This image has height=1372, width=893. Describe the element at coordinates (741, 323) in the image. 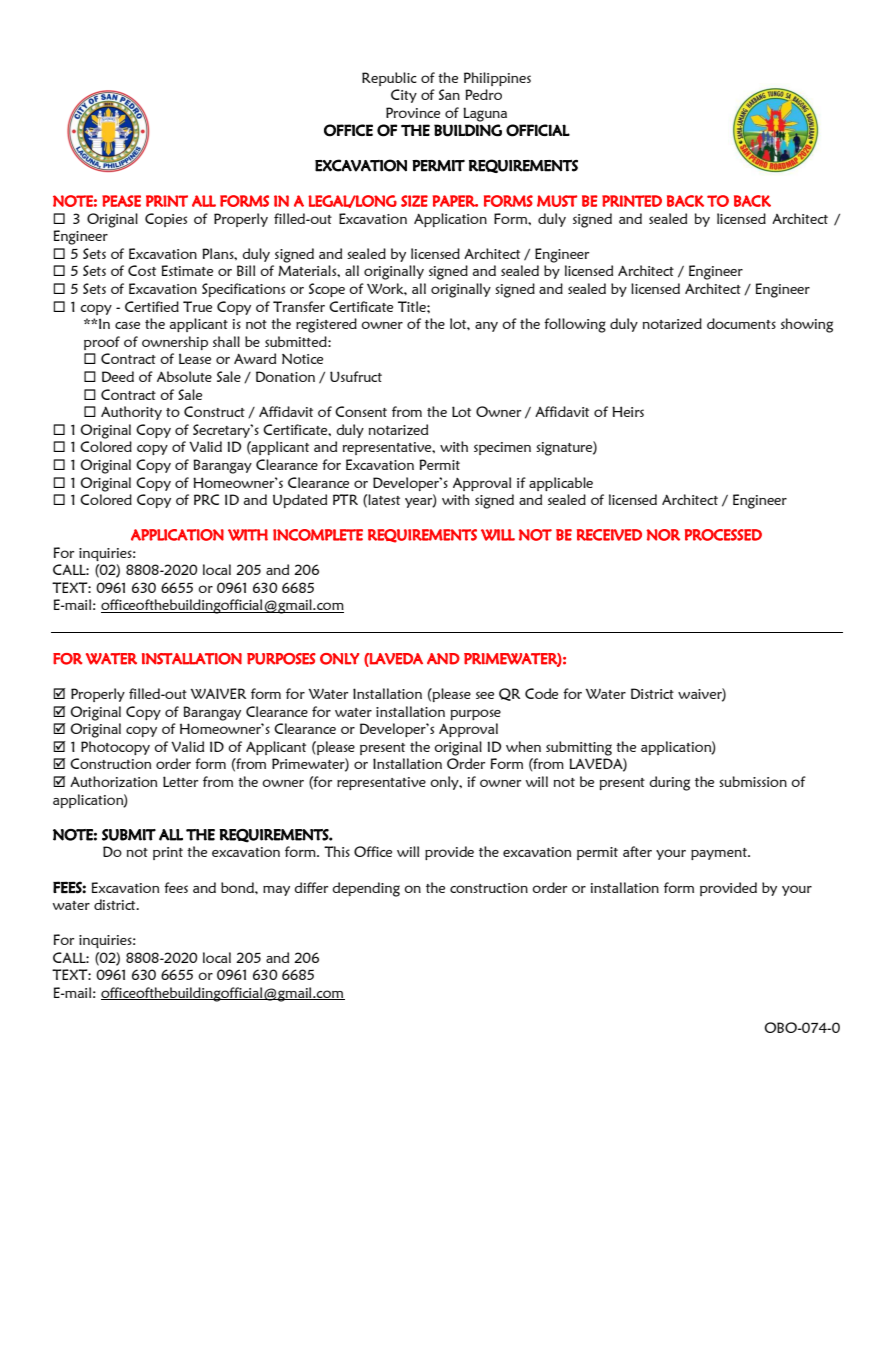

I see `documents` at that location.
